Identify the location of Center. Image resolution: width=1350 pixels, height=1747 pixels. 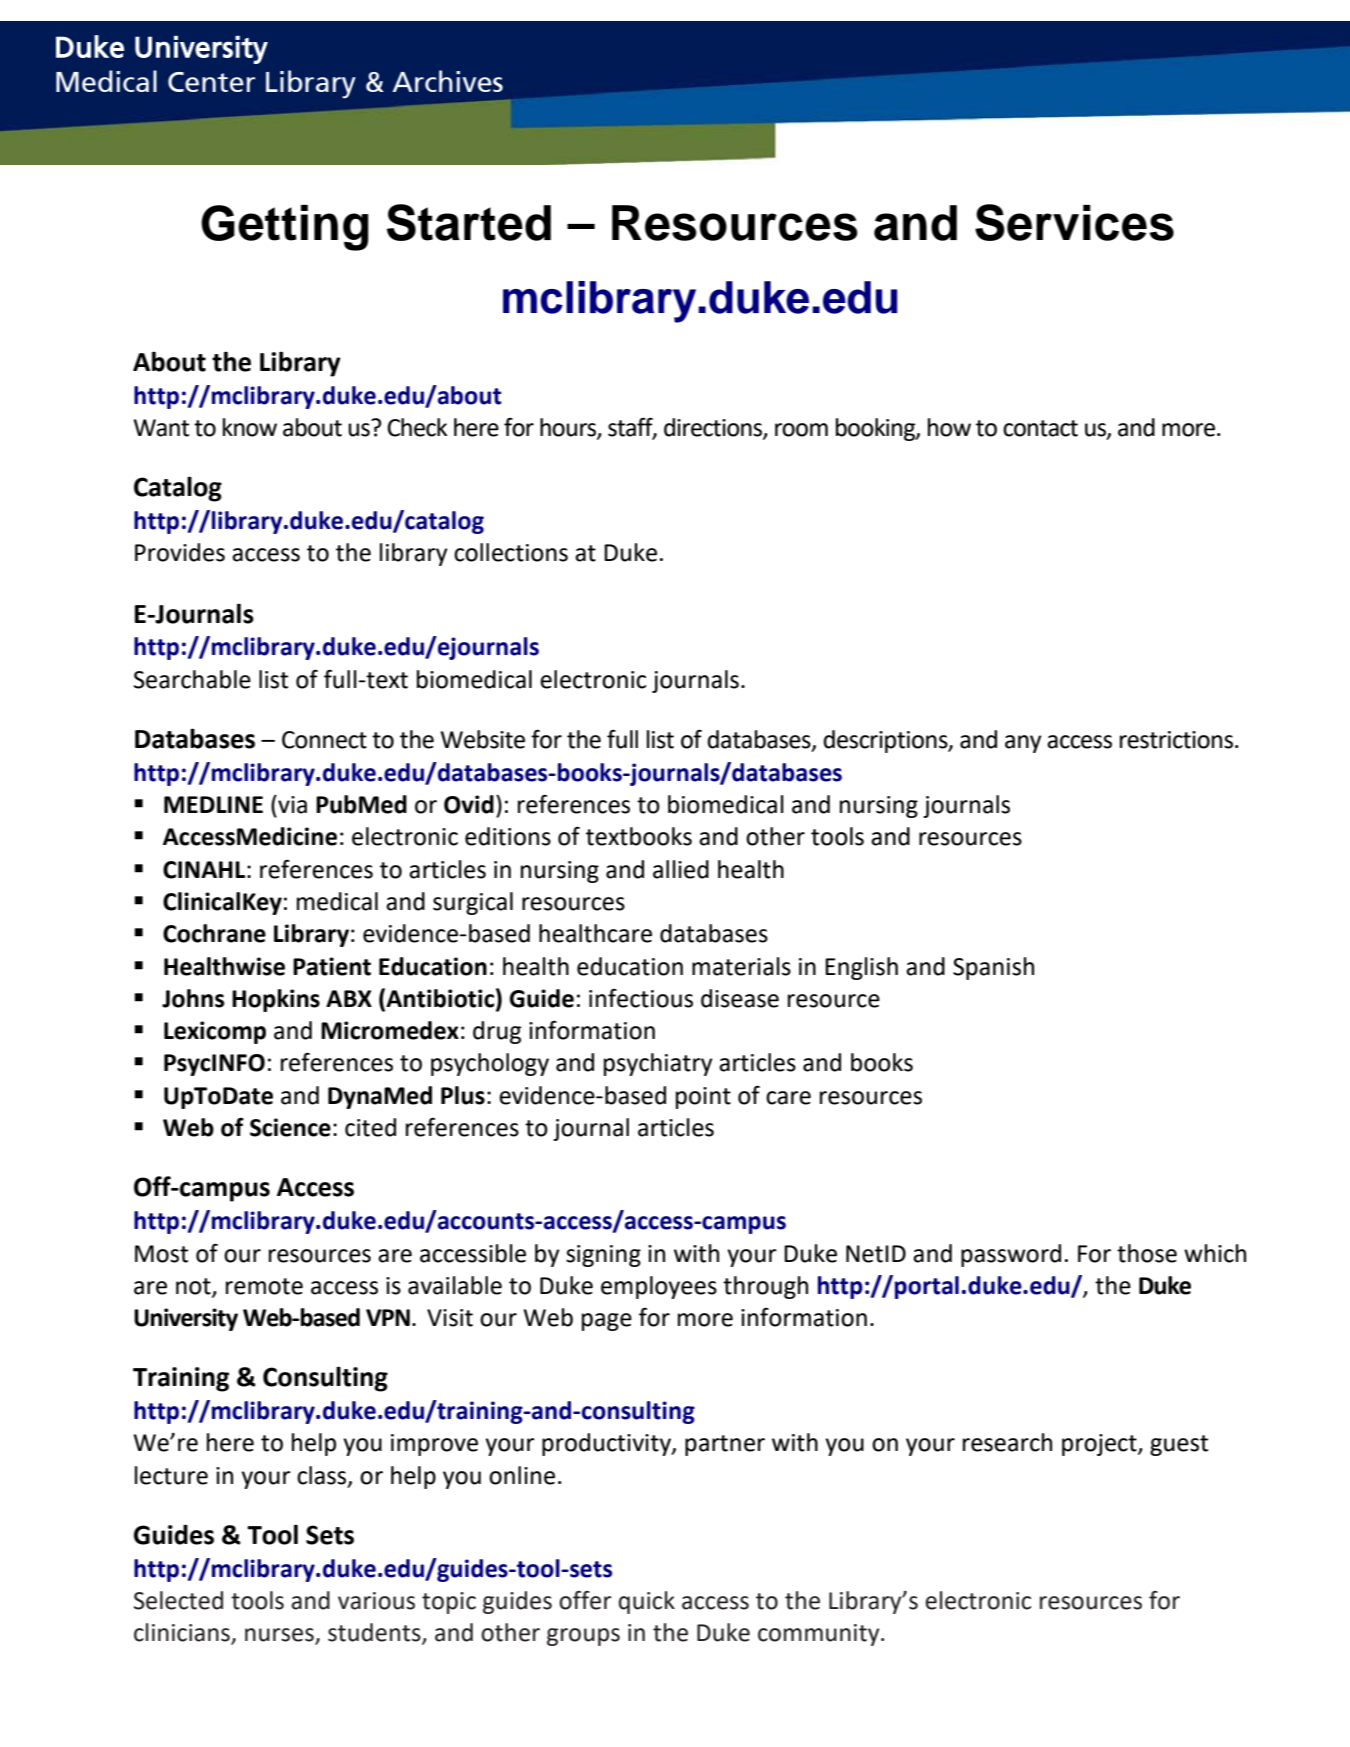
(211, 82).
